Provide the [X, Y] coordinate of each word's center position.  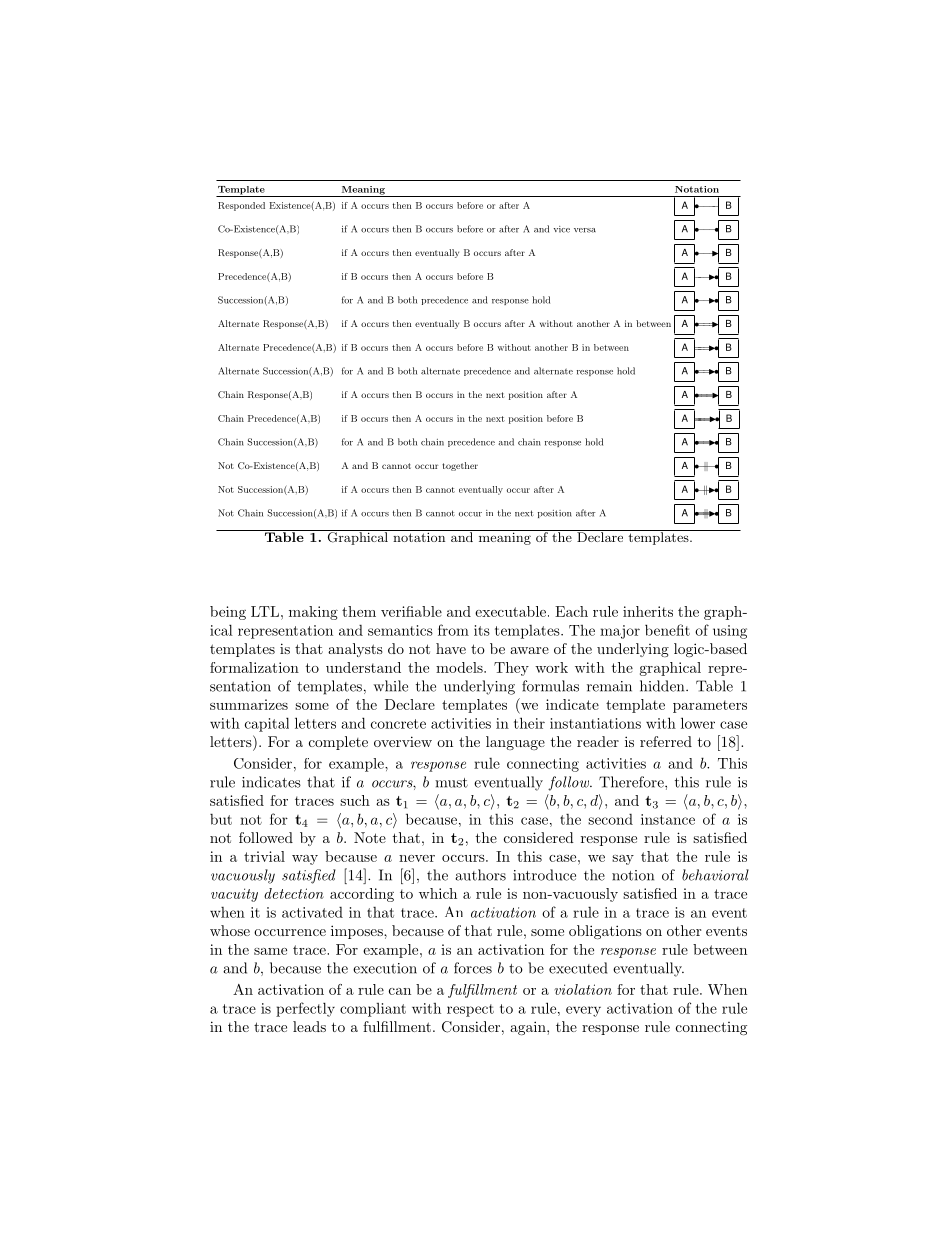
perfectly [305, 1009]
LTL [266, 611]
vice [562, 229]
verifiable [411, 611]
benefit [667, 630]
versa [585, 230]
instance [668, 819]
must [451, 783]
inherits [648, 611]
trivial [264, 856]
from [453, 630]
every [583, 1011]
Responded [241, 206]
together [460, 466]
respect [470, 1010]
